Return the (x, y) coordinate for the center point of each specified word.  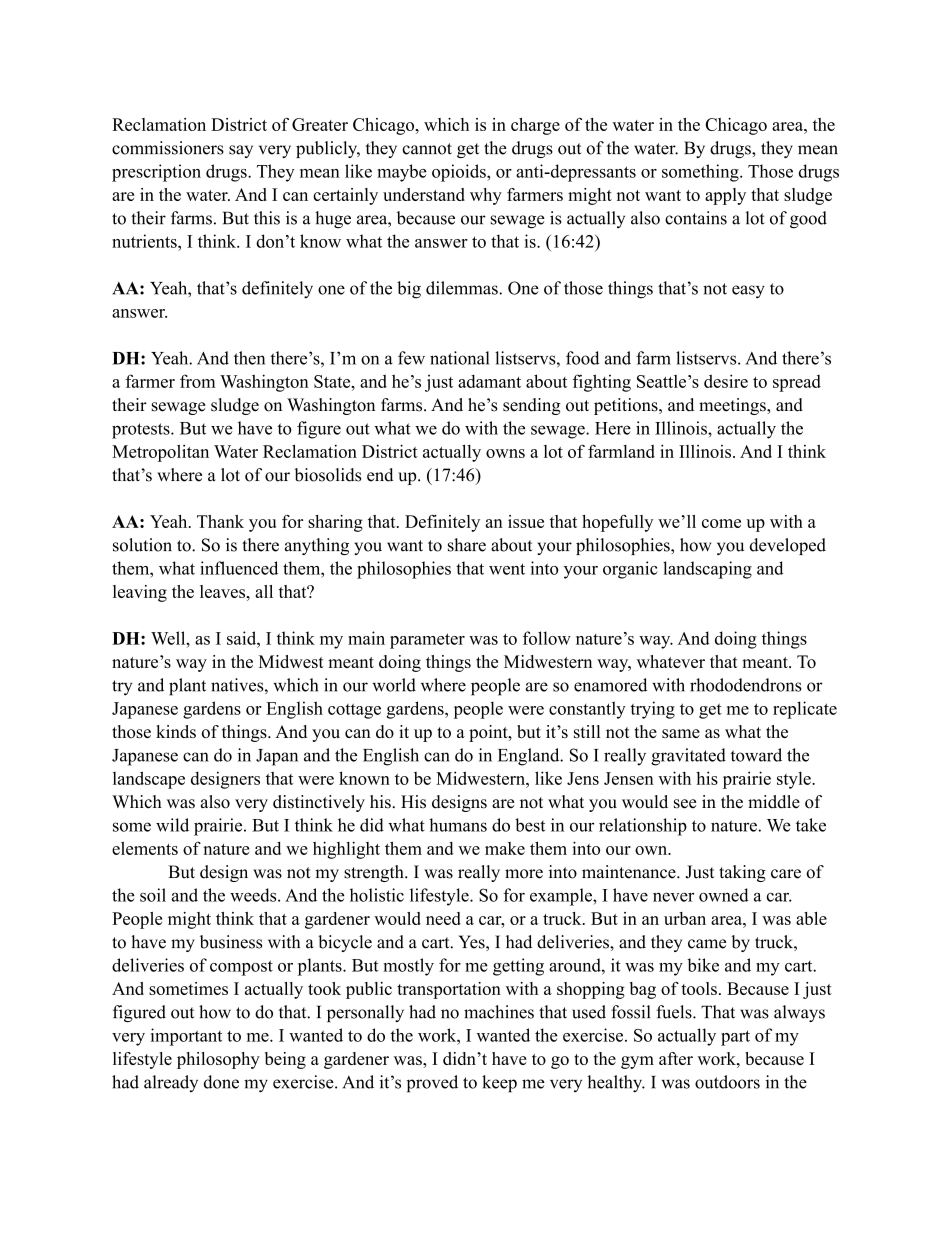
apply (725, 196)
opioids (460, 173)
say (241, 151)
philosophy (218, 1060)
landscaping (707, 570)
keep (499, 1084)
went (507, 569)
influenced (239, 568)
